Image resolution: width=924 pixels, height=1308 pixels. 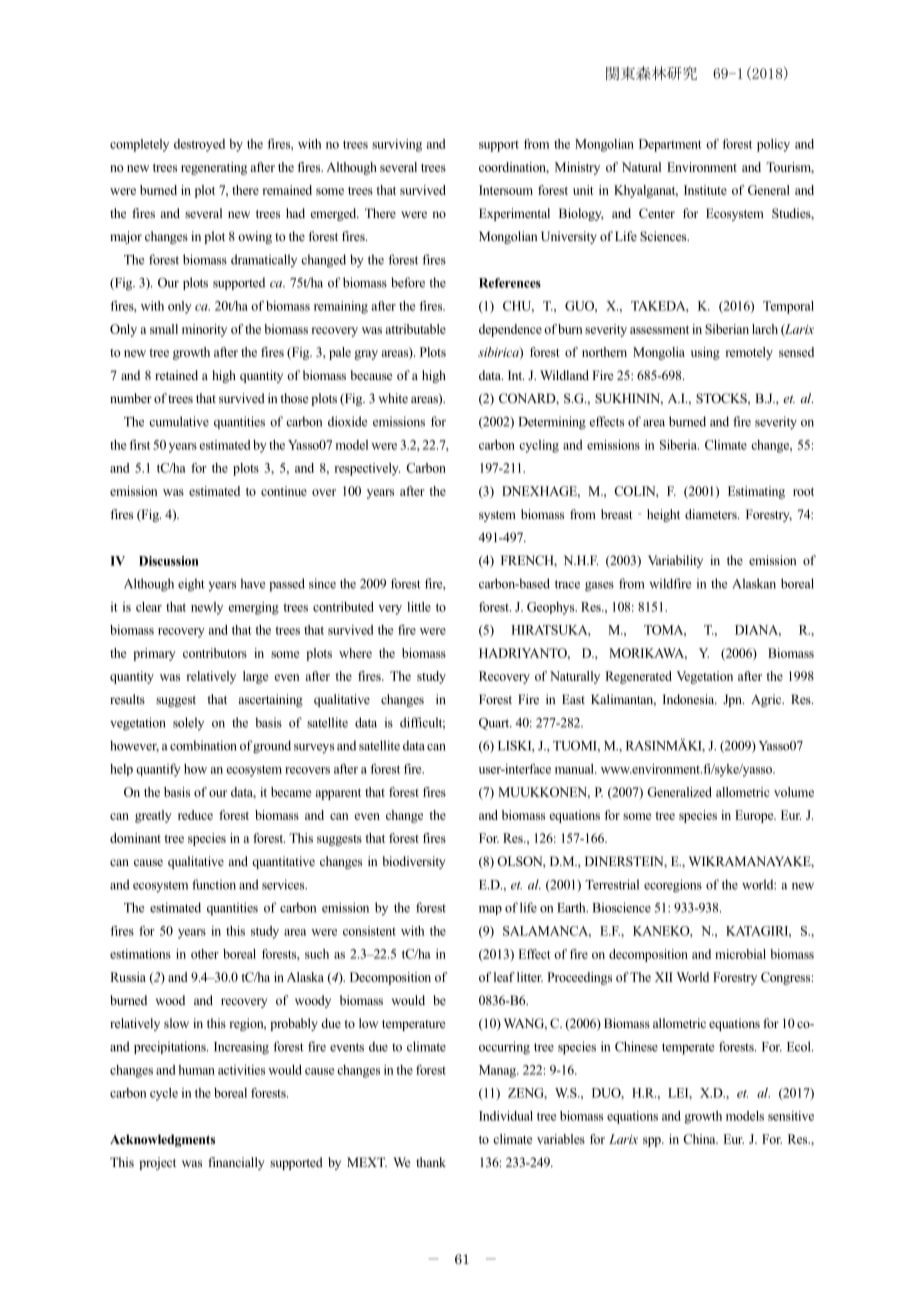 I want to click on Individual, so click(x=506, y=1116).
